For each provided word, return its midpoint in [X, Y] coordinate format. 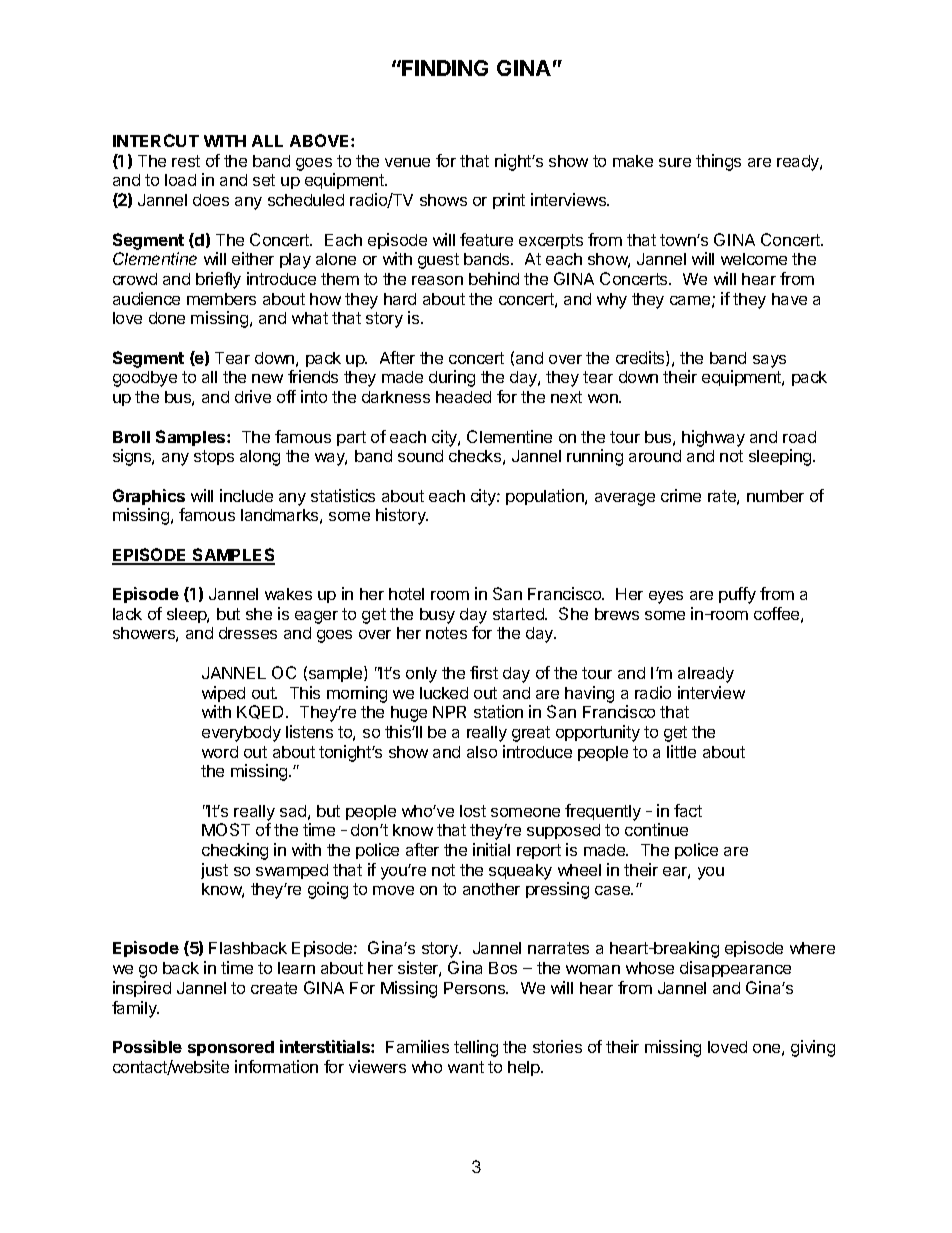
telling [476, 1048]
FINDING [444, 68]
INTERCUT [156, 140]
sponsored [231, 1048]
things [718, 162]
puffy [737, 595]
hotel [406, 594]
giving [813, 1048]
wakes [288, 594]
